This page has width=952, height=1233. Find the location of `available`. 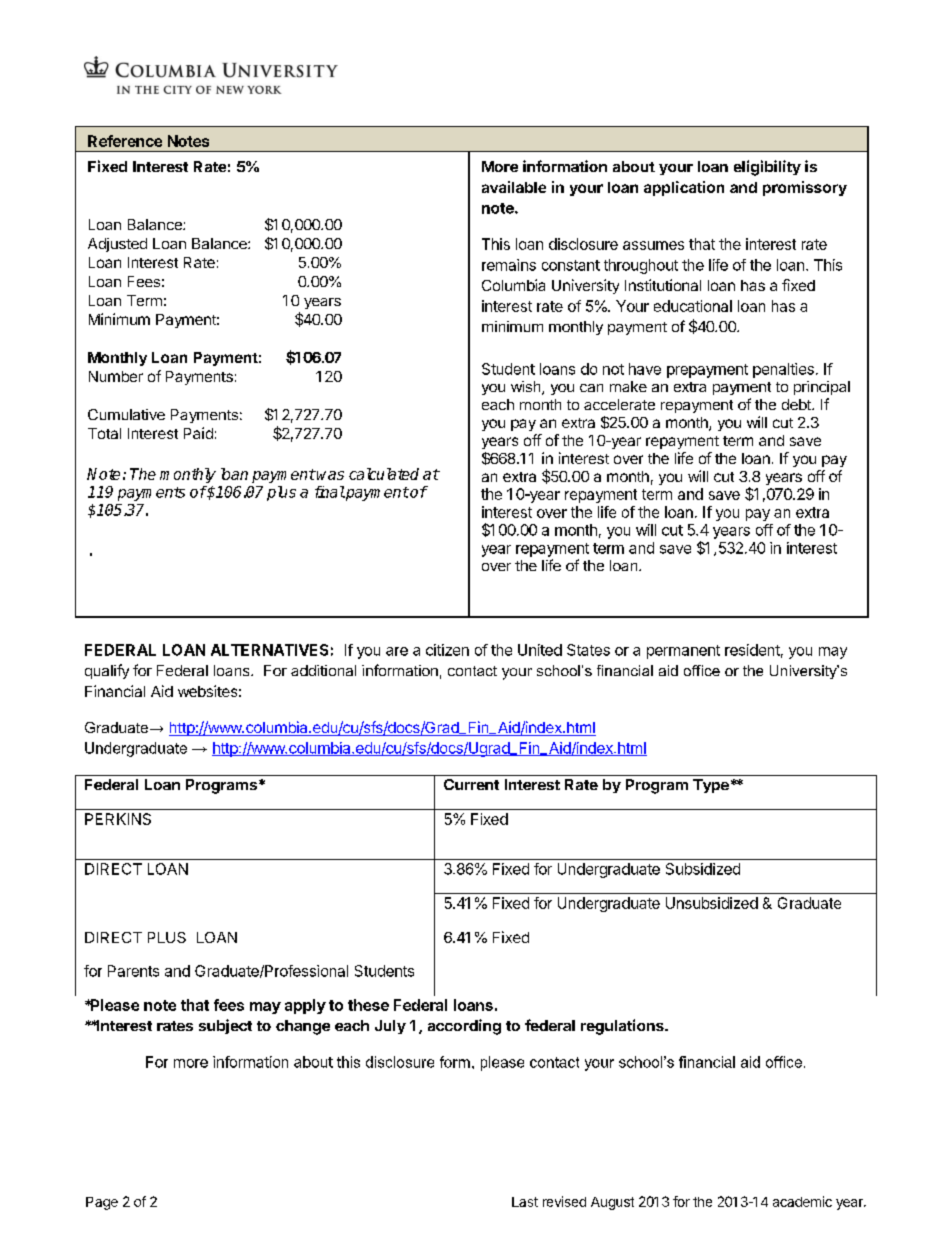

available is located at coordinates (514, 187).
